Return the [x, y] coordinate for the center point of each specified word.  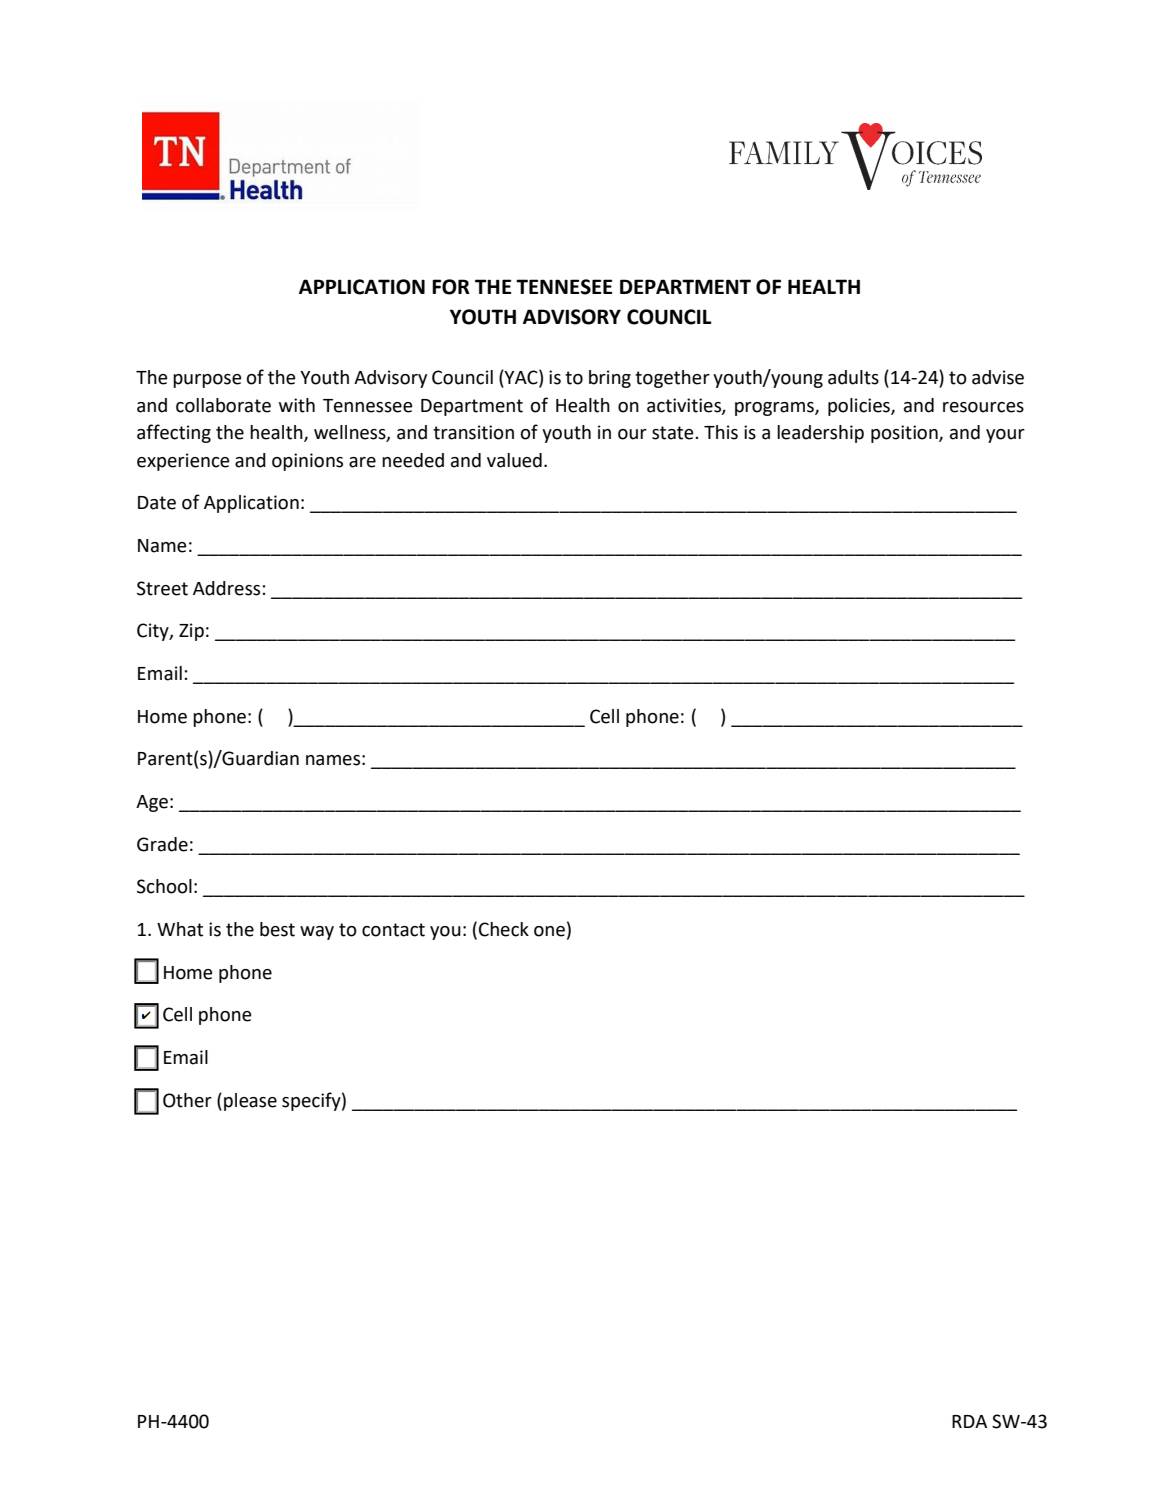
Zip [191, 632]
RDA [969, 1421]
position [905, 434]
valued [514, 460]
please [250, 1102]
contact [393, 930]
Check [504, 929]
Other [187, 1100]
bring [610, 379]
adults [853, 377]
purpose [207, 381]
